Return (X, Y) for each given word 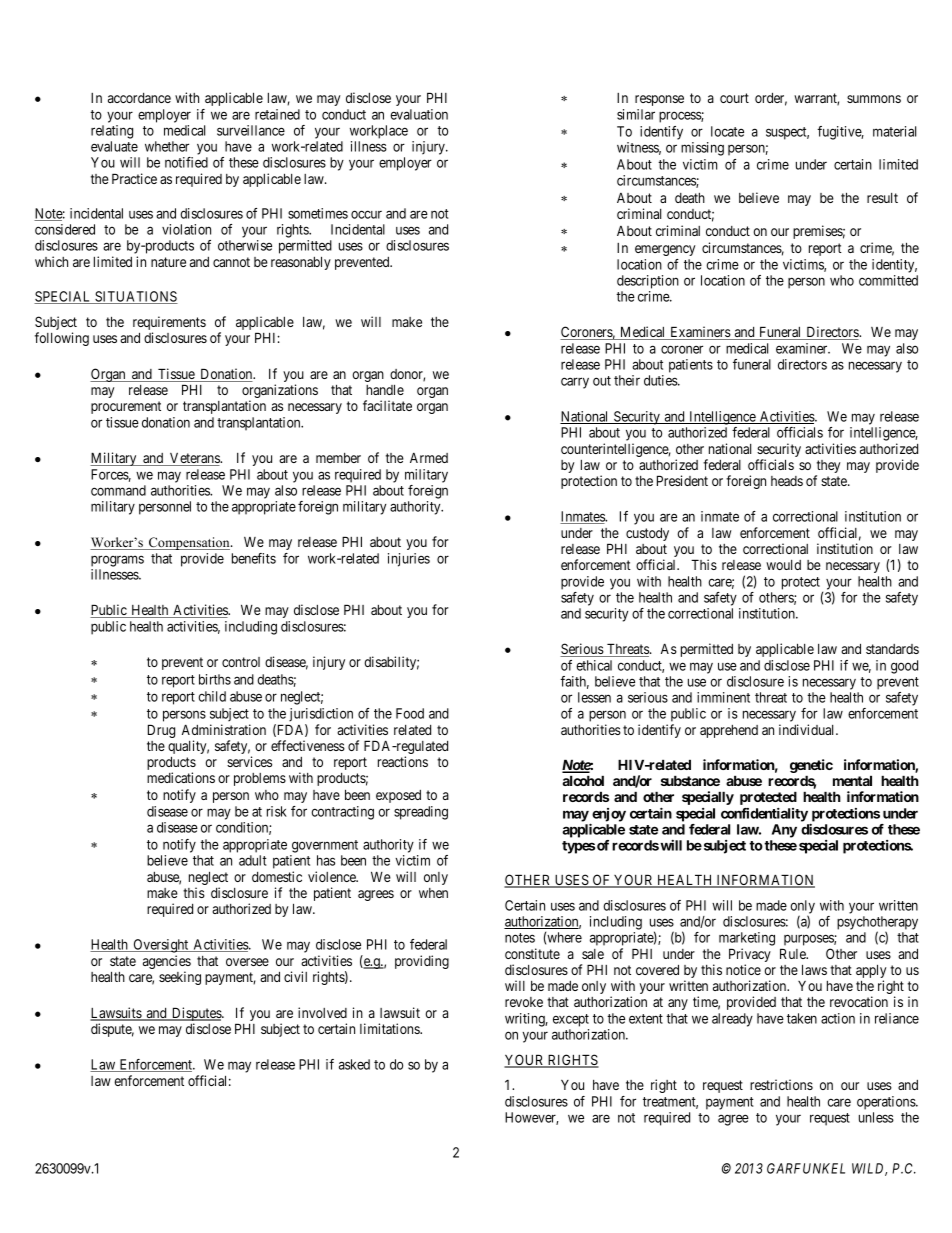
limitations (390, 1028)
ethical (594, 665)
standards (892, 649)
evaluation (419, 114)
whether (167, 146)
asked (354, 1064)
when (433, 893)
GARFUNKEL (806, 1168)
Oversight (161, 946)
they (828, 468)
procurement (126, 407)
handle (385, 389)
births (215, 679)
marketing (747, 939)
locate (727, 131)
